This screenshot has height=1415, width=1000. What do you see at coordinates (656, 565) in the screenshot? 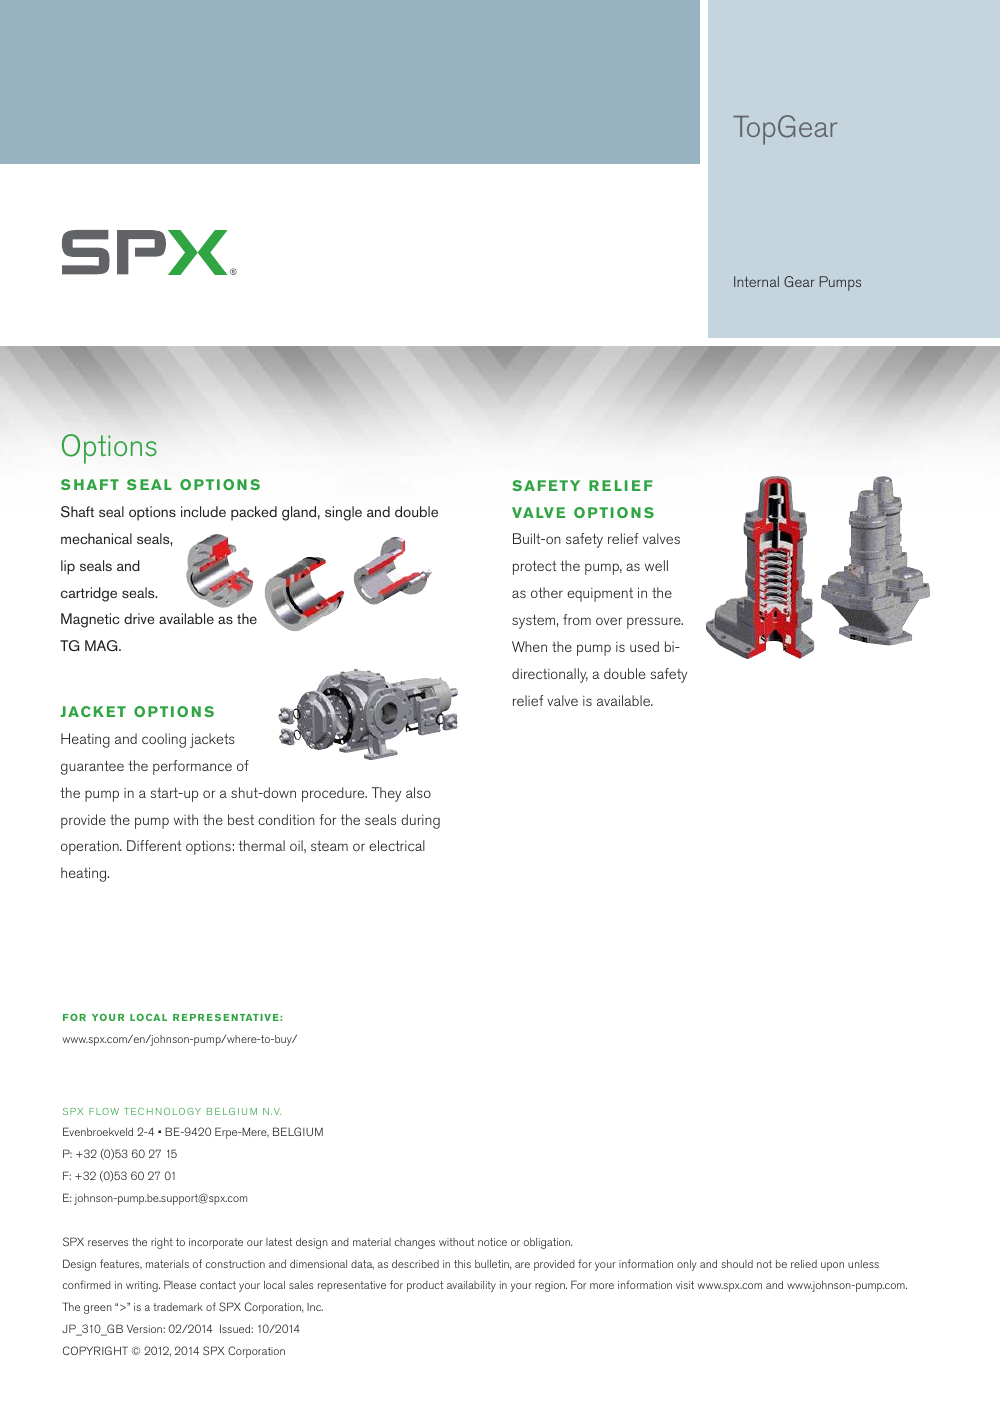
I see `well` at bounding box center [656, 565].
